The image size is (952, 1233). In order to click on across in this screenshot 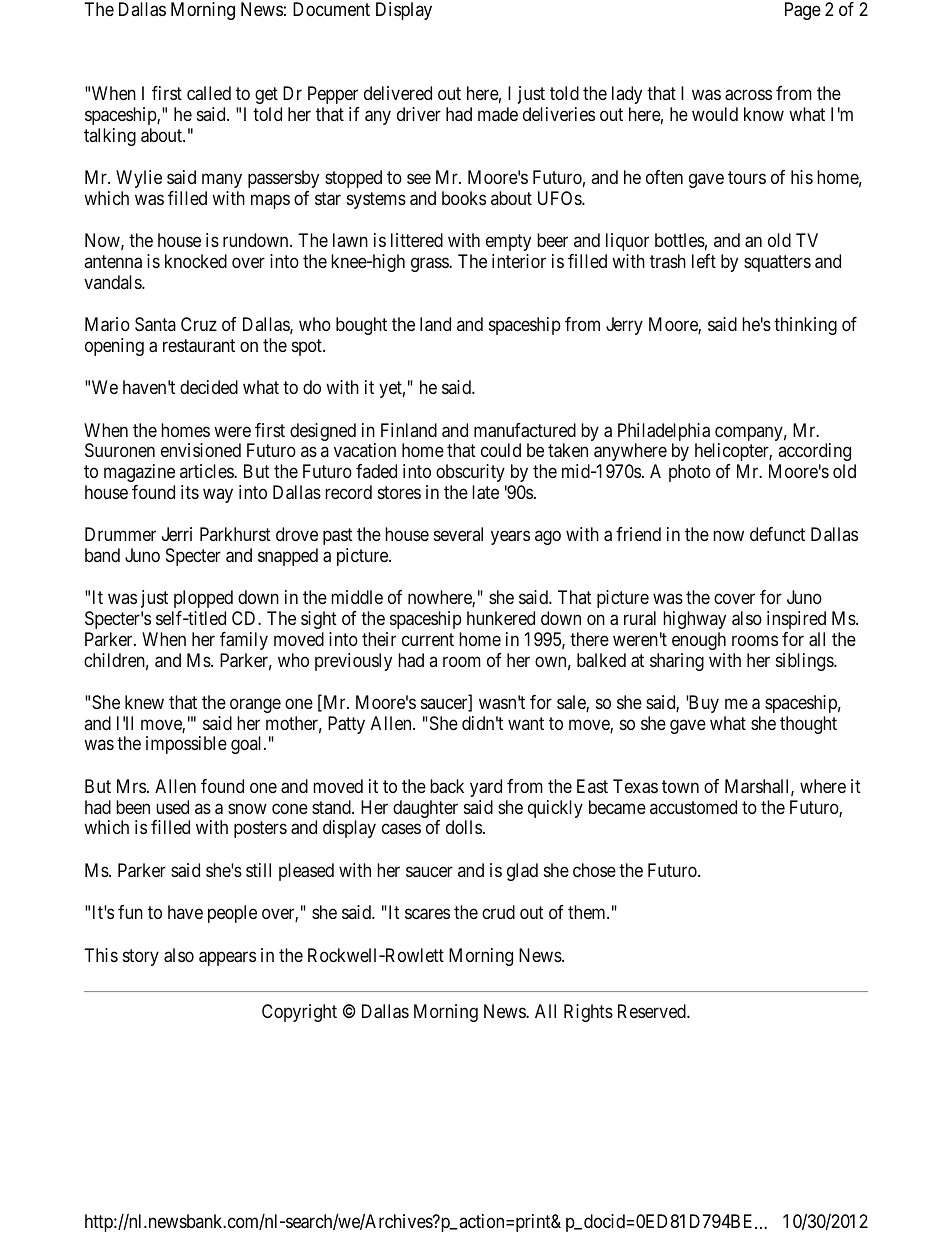, I will do `click(748, 95)`.
